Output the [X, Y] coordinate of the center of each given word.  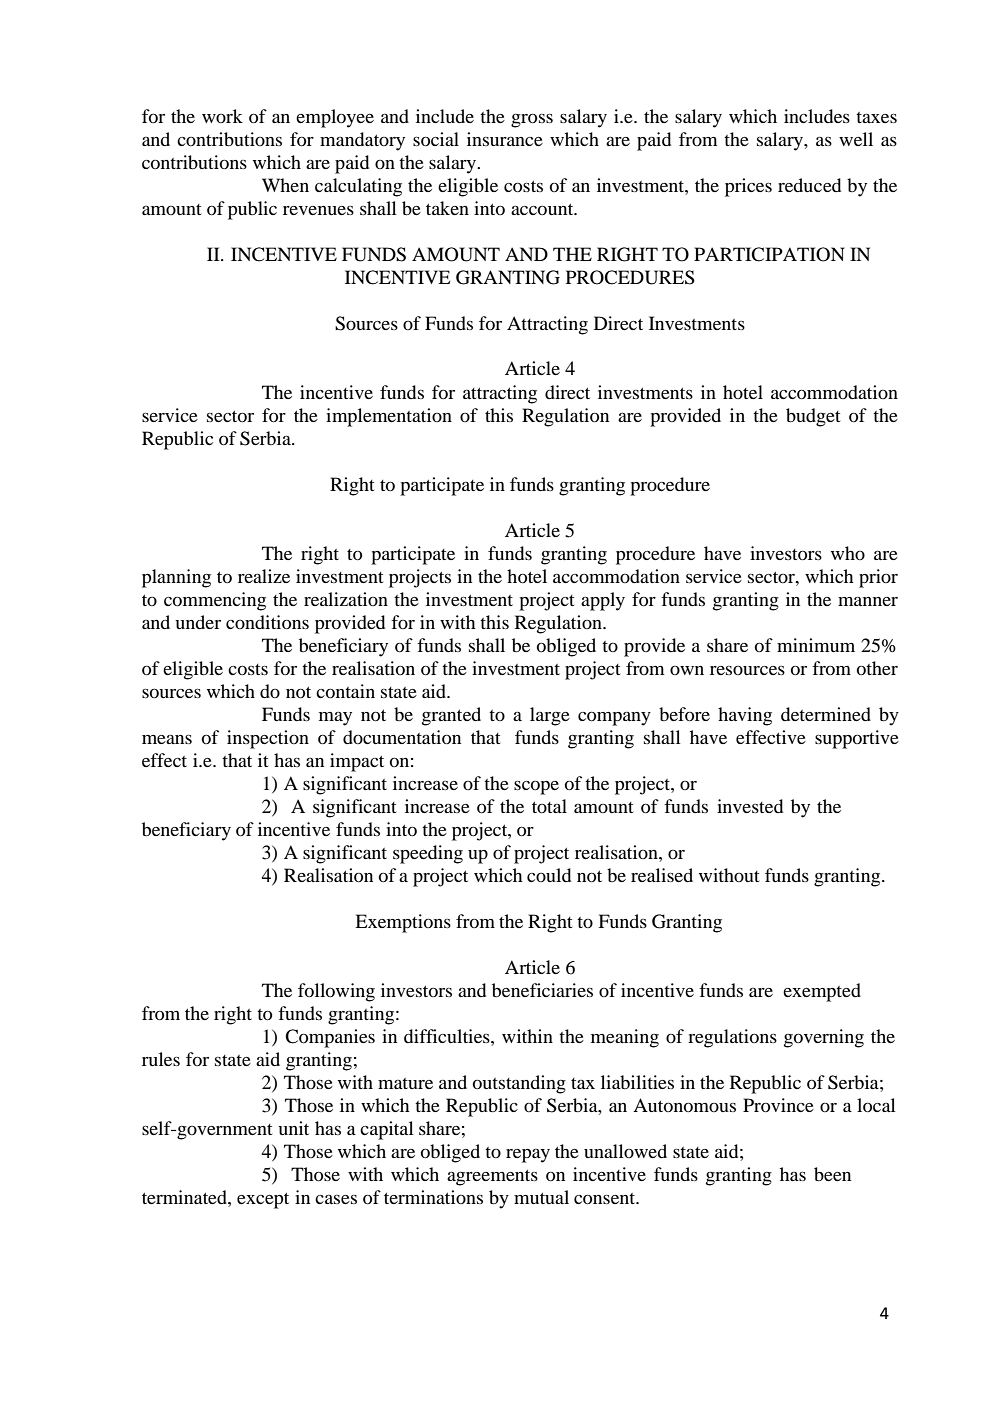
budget [813, 417]
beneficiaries [542, 990]
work [222, 116]
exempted [822, 992]
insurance [505, 139]
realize [264, 576]
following [336, 992]
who [848, 553]
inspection [268, 739]
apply [603, 601]
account [543, 209]
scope [536, 788]
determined [826, 714]
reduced [809, 185]
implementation [389, 417]
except [263, 1201]
